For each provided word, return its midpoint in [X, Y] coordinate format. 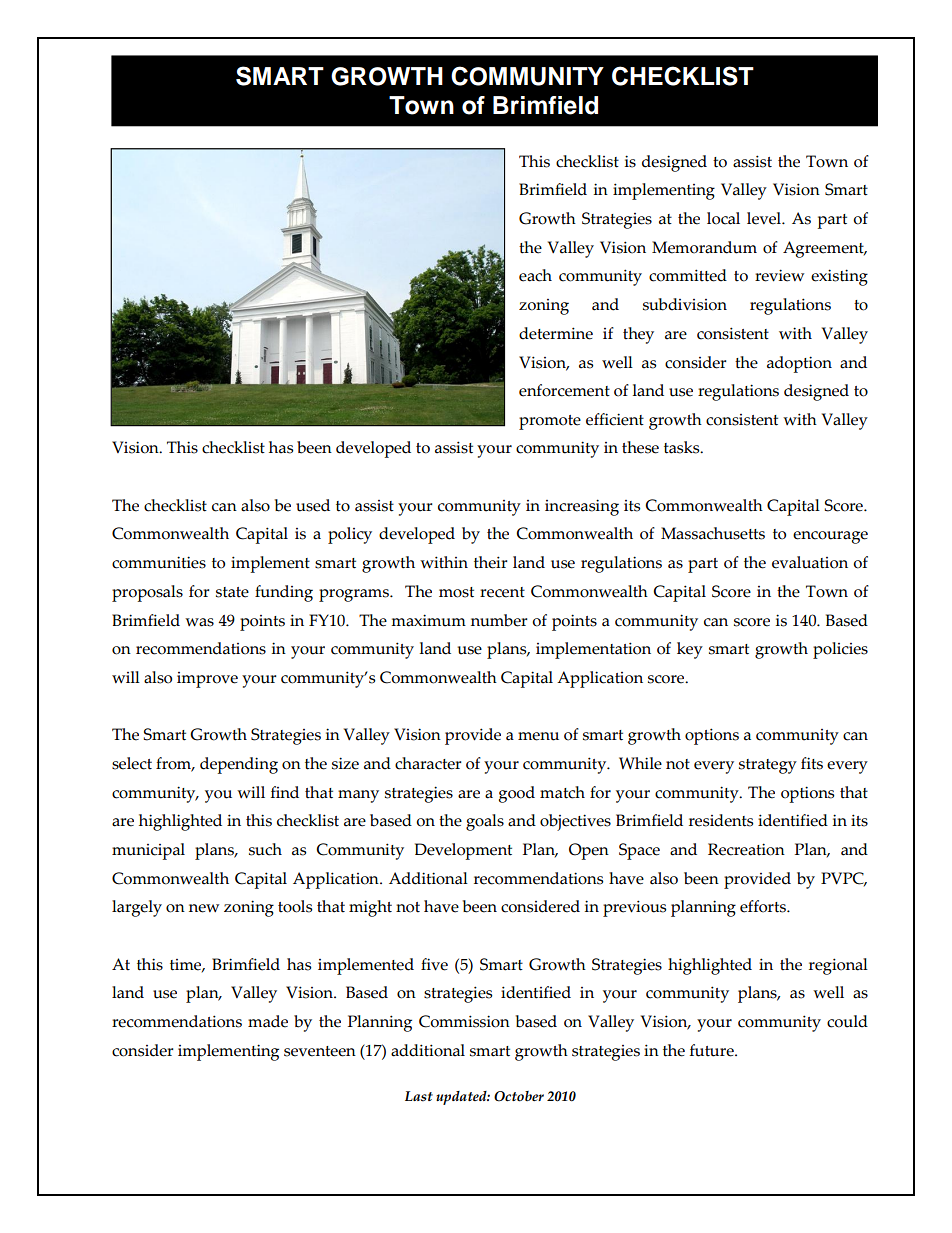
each [535, 275]
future [713, 1050]
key [690, 650]
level [765, 218]
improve [207, 680]
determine [556, 333]
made [268, 1021]
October [519, 1096]
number [499, 620]
